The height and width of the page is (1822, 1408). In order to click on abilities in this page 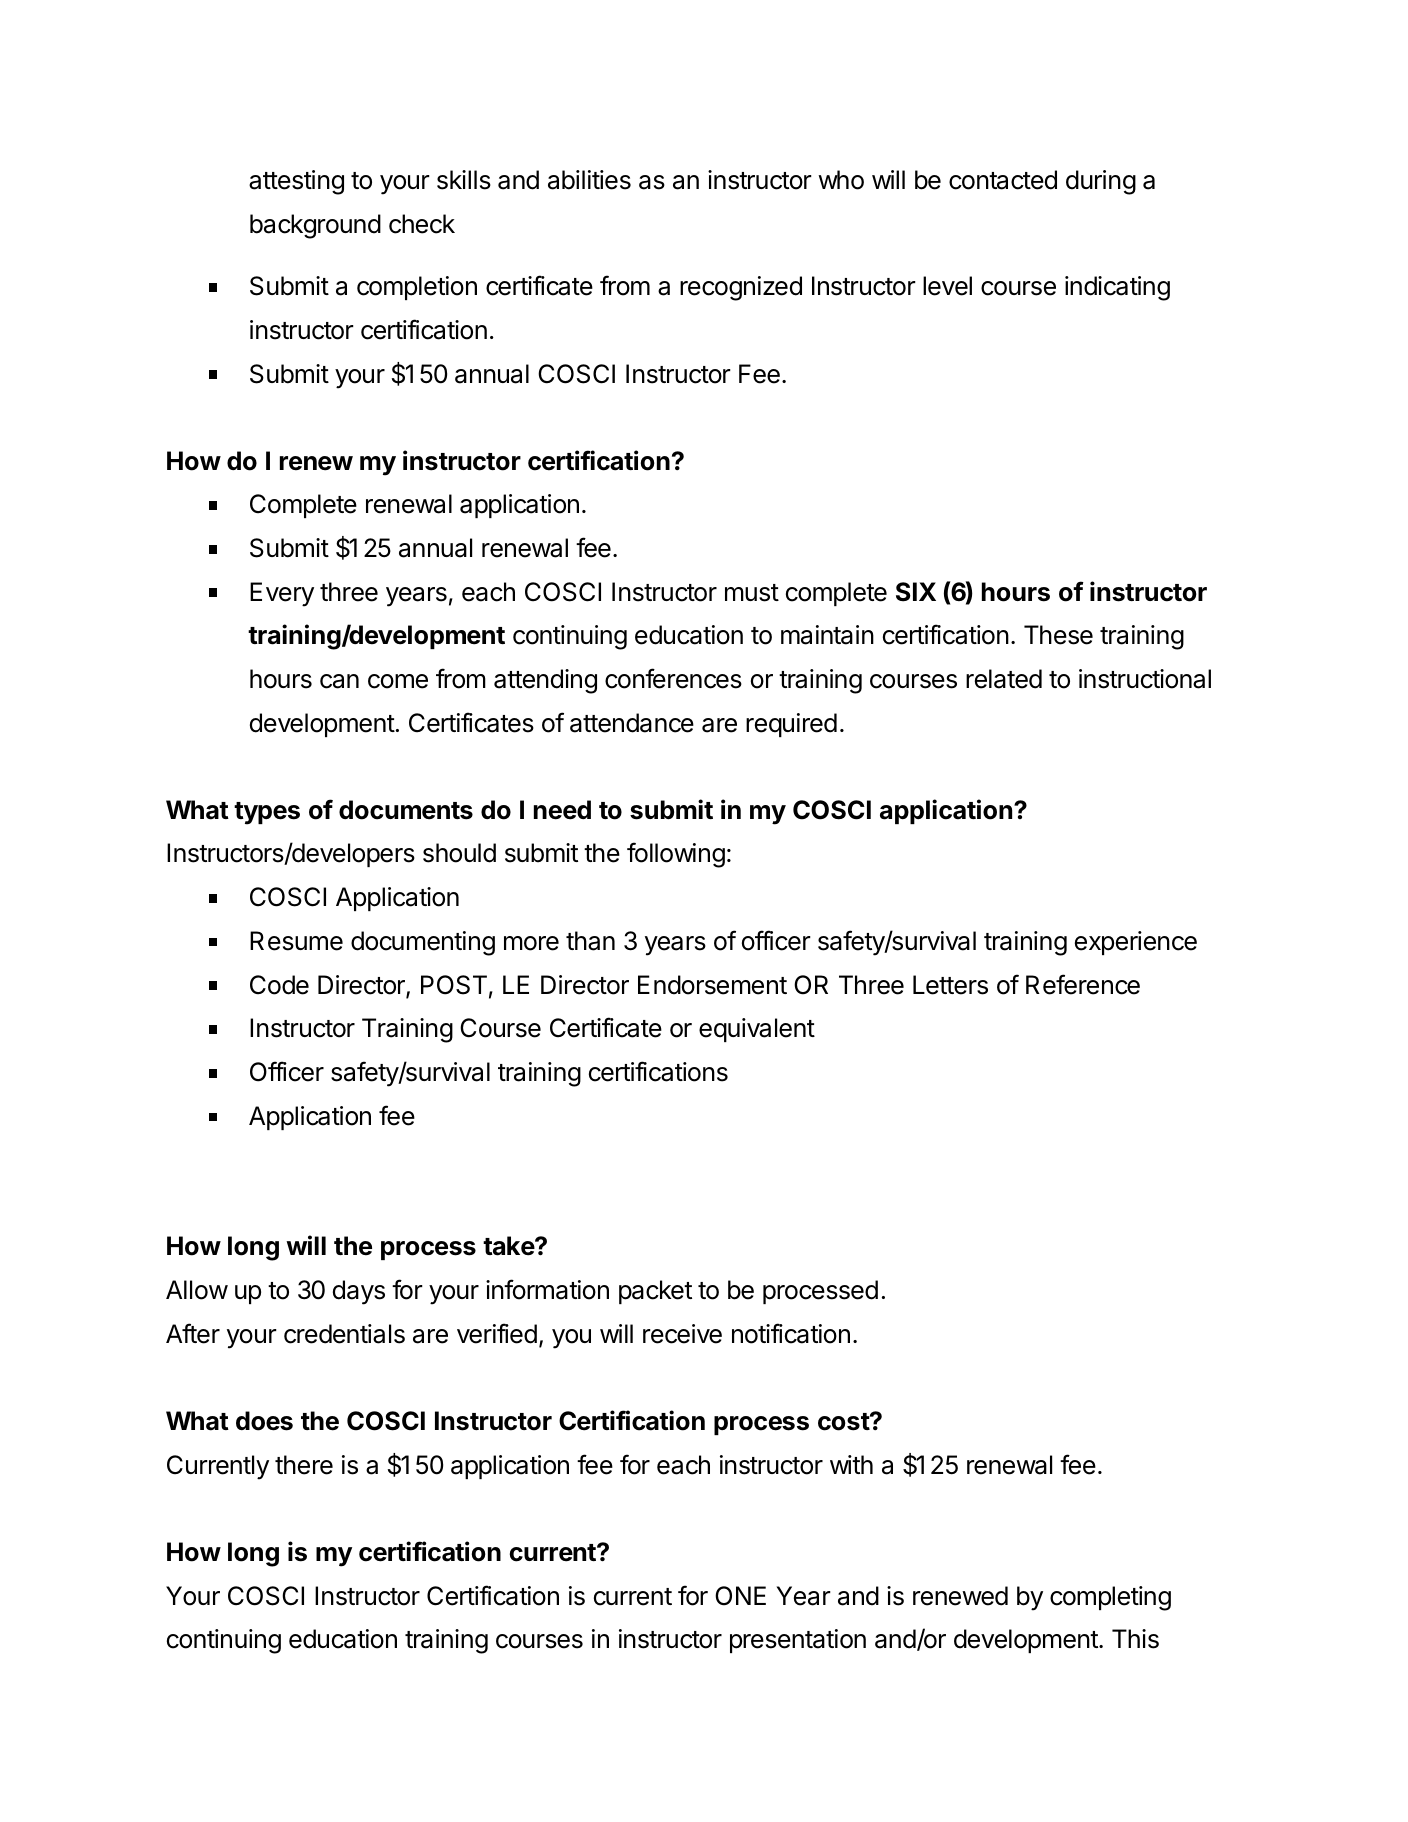, I will do `click(589, 180)`.
